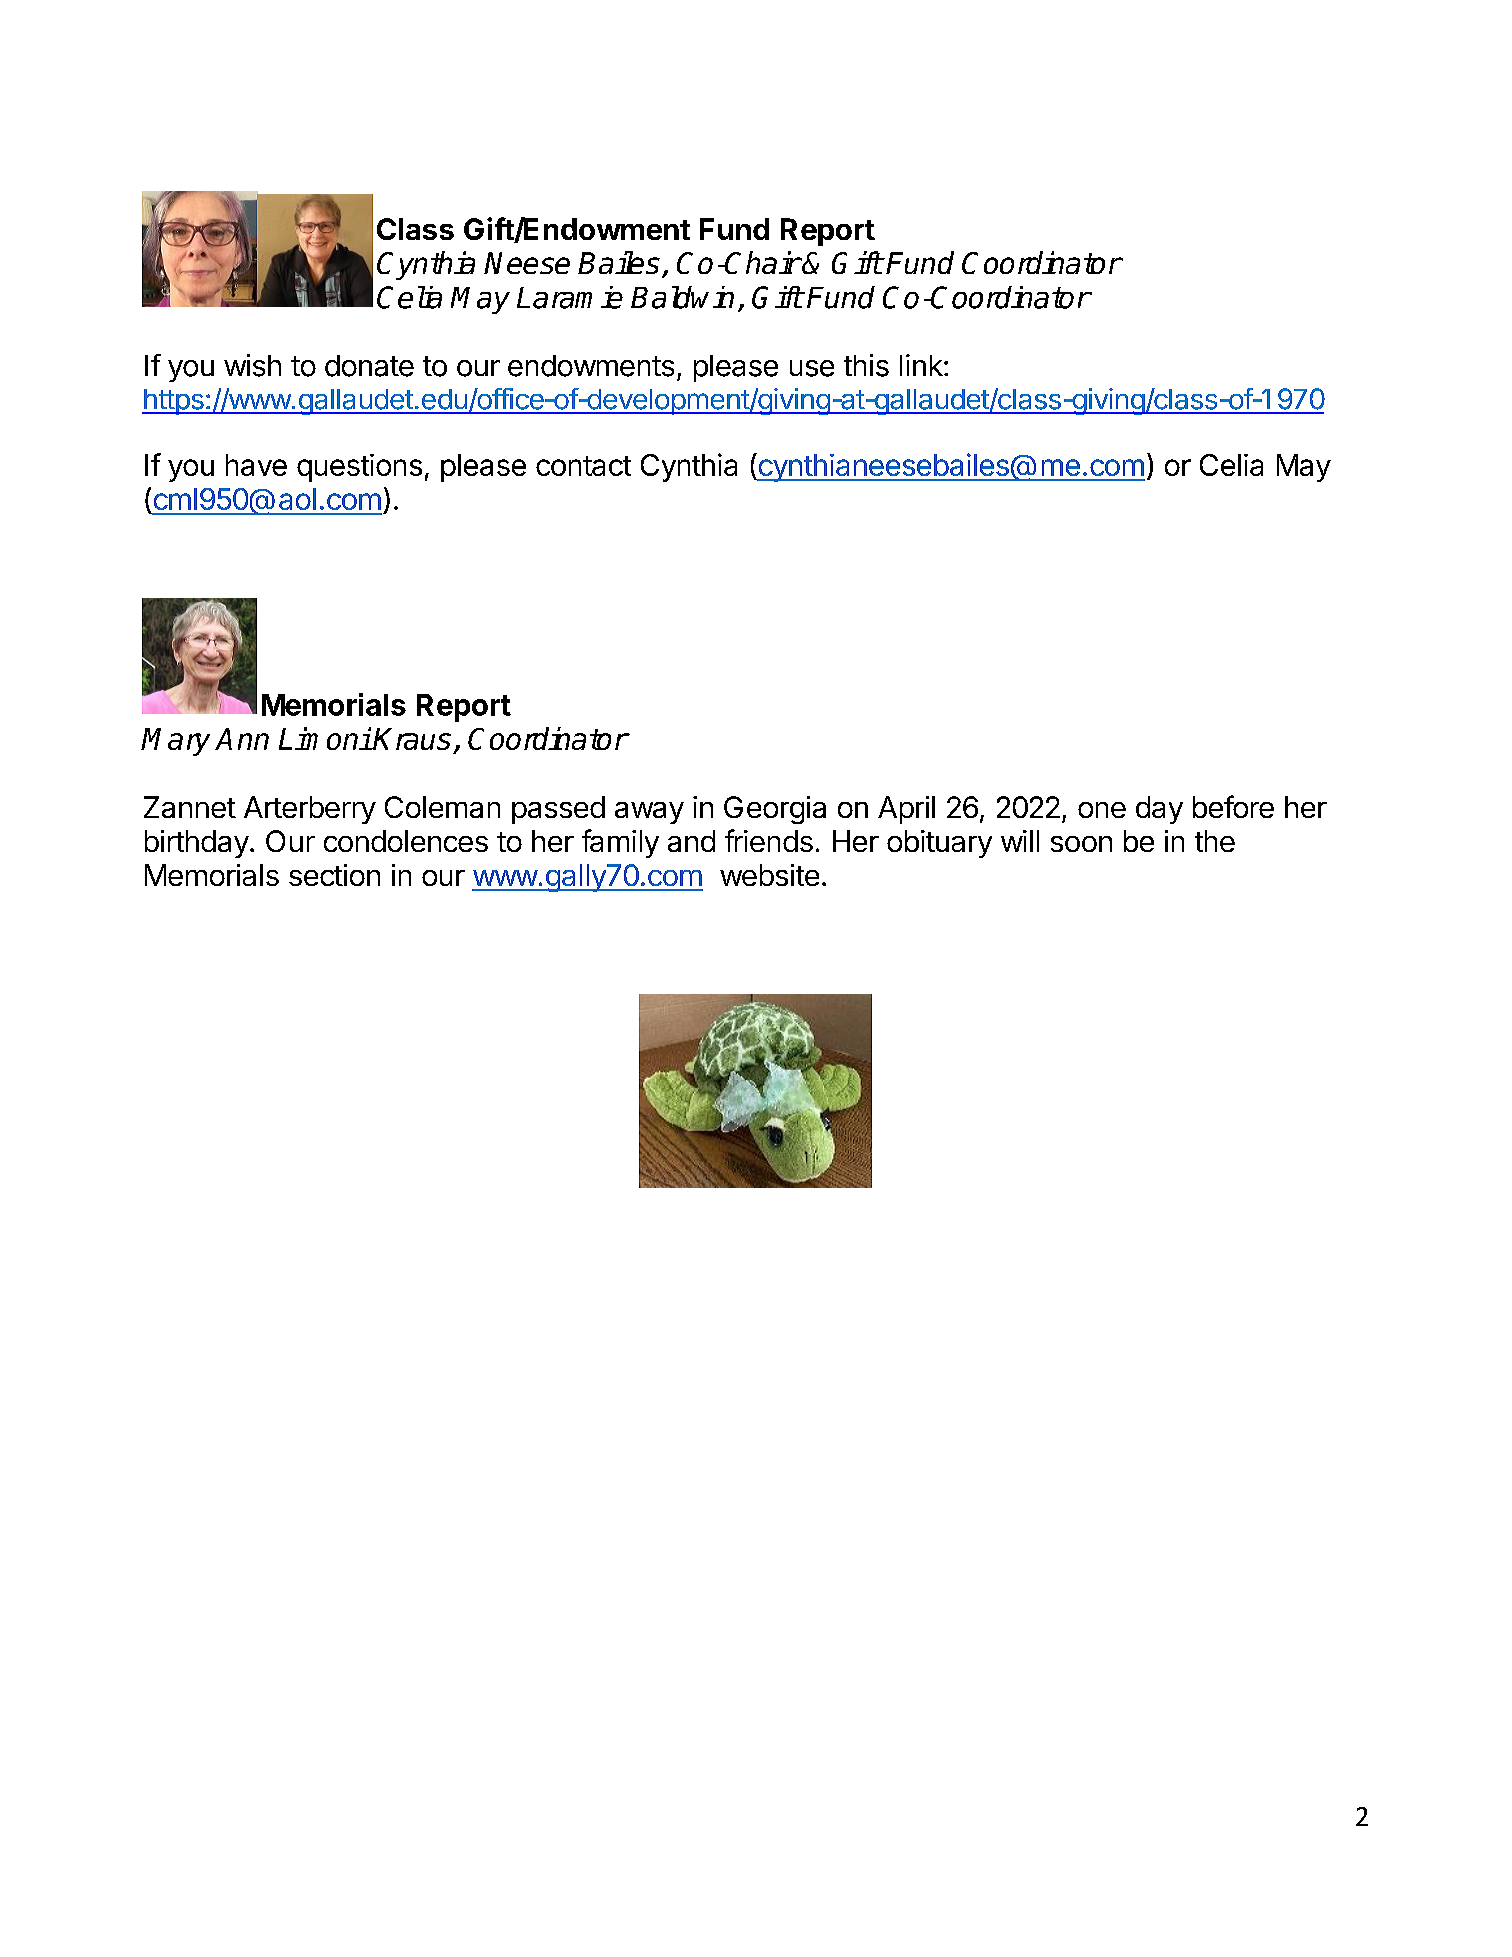 This screenshot has height=1957, width=1512. I want to click on one, so click(1102, 810).
